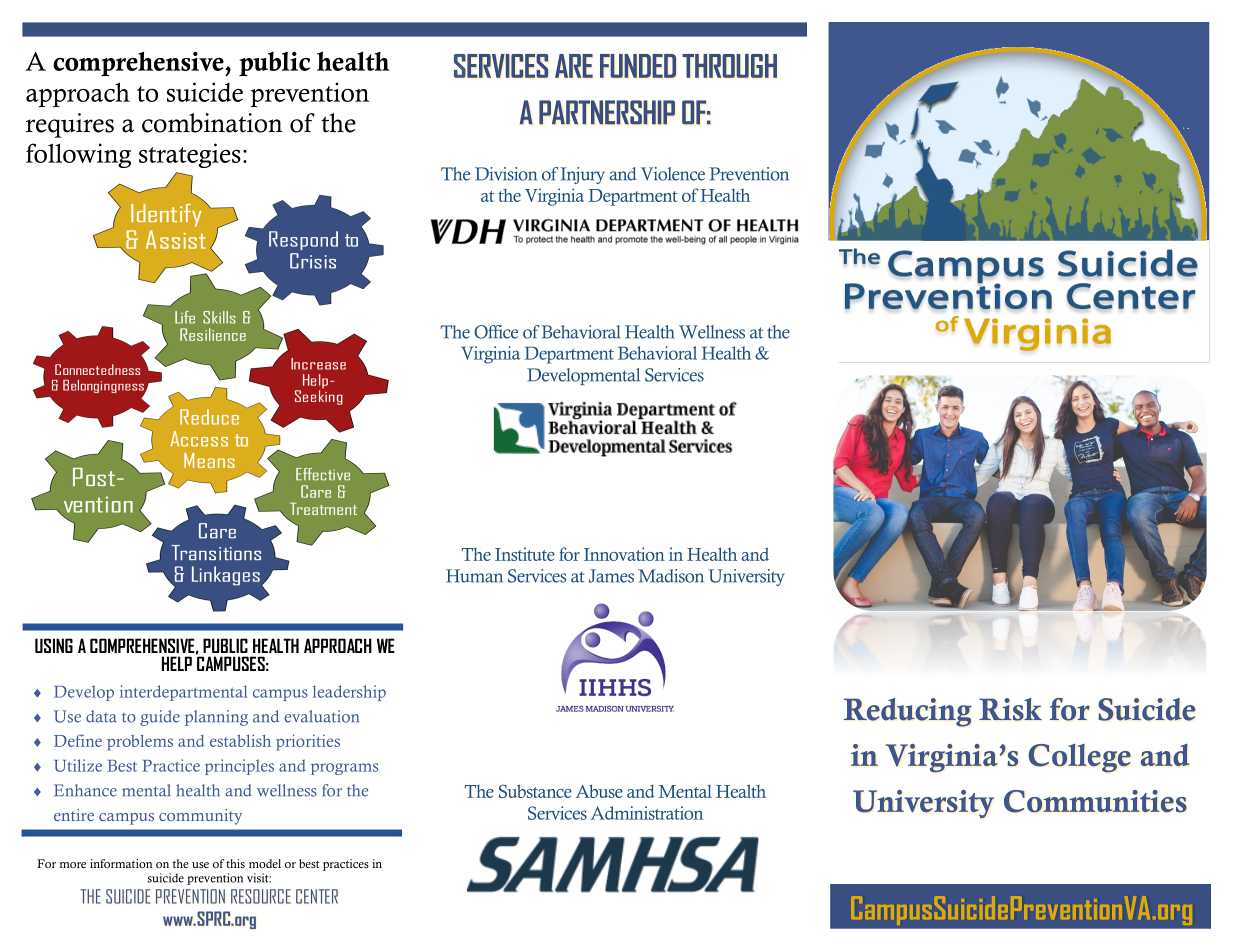 Image resolution: width=1233 pixels, height=952 pixels. I want to click on Institute, so click(525, 554).
